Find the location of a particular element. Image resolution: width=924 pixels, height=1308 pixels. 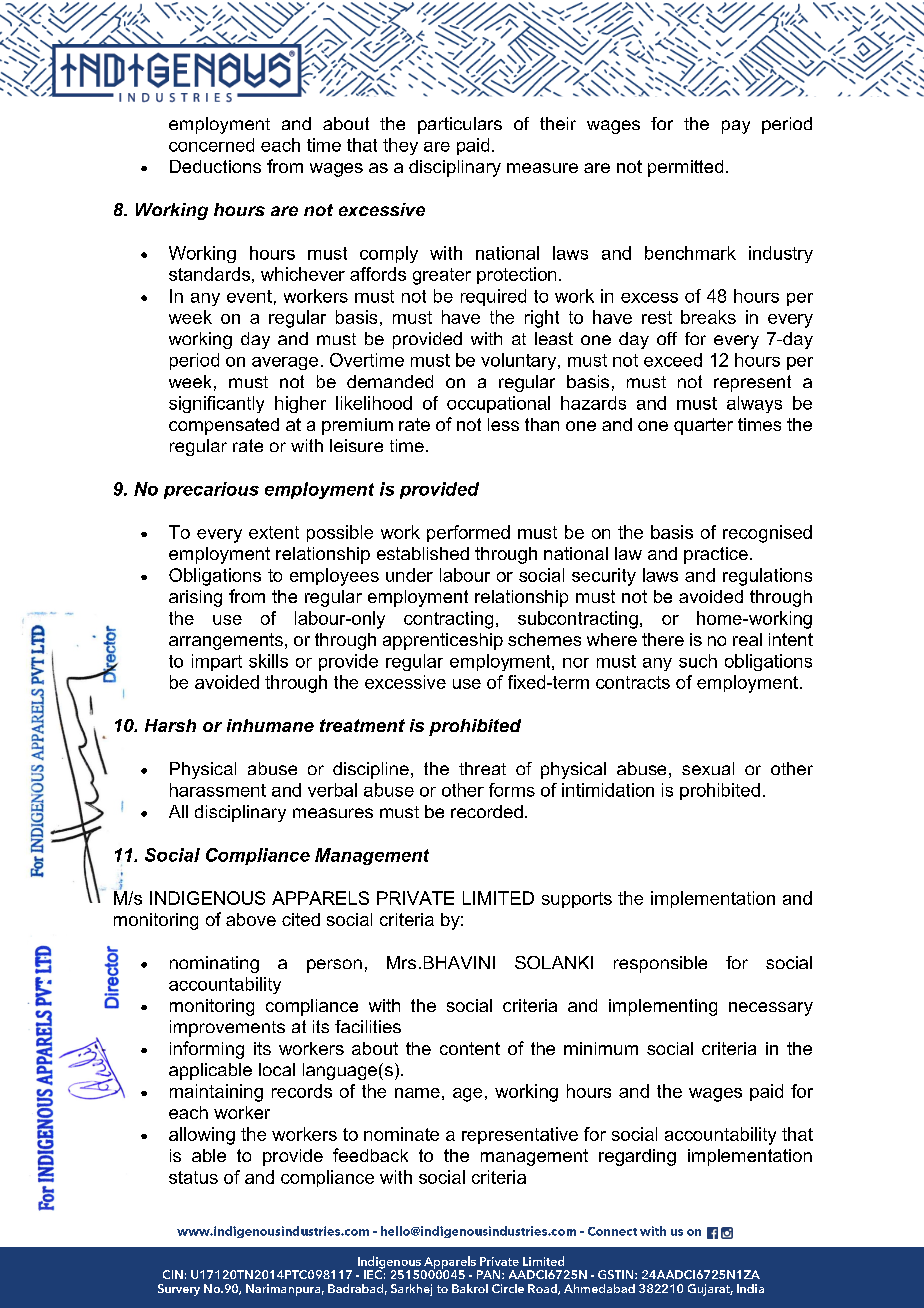

apprenticeship is located at coordinates (443, 641).
